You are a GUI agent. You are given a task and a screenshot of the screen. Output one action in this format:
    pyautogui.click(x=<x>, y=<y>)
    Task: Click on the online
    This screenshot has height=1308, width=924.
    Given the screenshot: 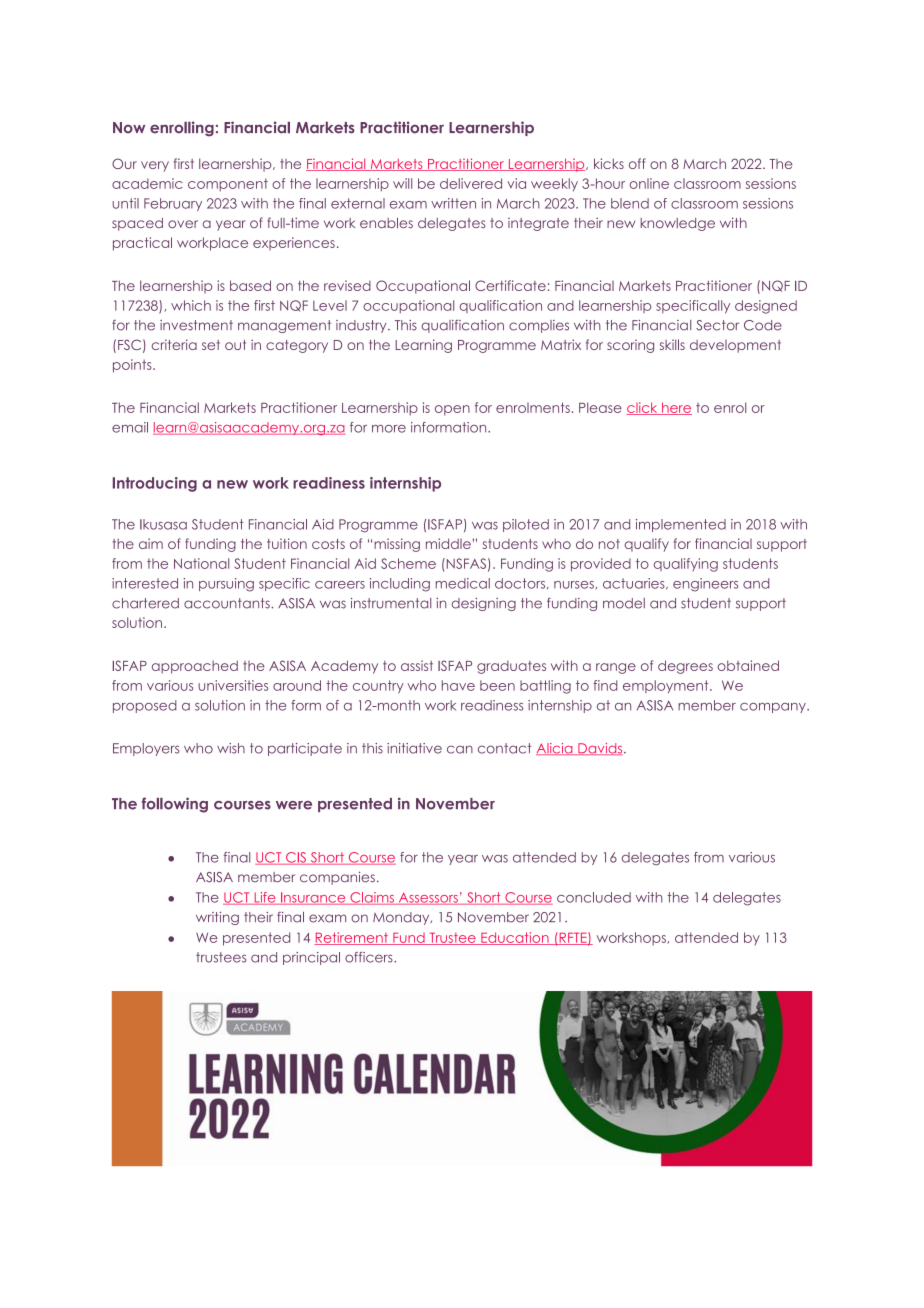 What is the action you would take?
    pyautogui.click(x=649, y=183)
